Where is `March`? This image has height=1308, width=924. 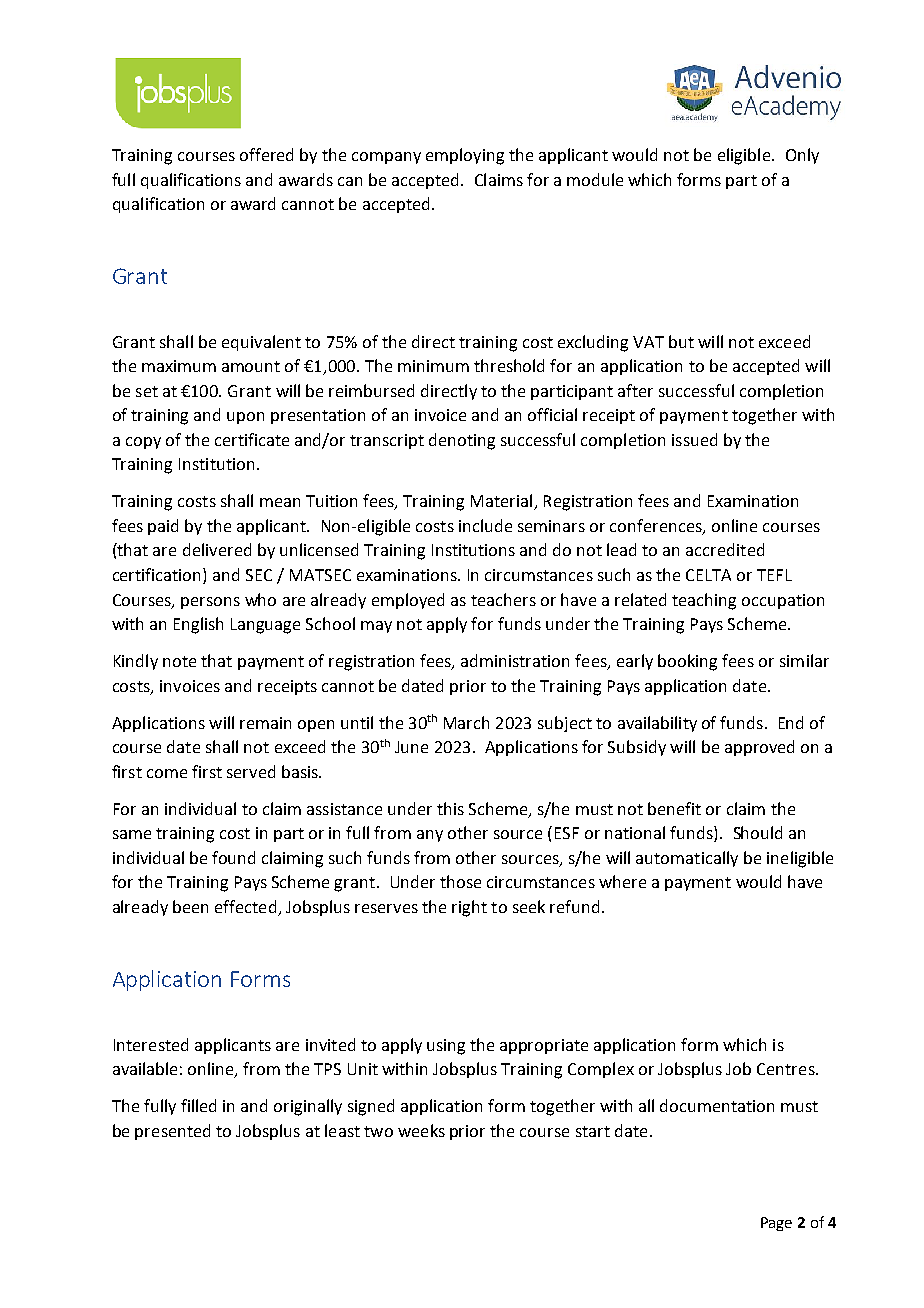
March is located at coordinates (466, 722).
